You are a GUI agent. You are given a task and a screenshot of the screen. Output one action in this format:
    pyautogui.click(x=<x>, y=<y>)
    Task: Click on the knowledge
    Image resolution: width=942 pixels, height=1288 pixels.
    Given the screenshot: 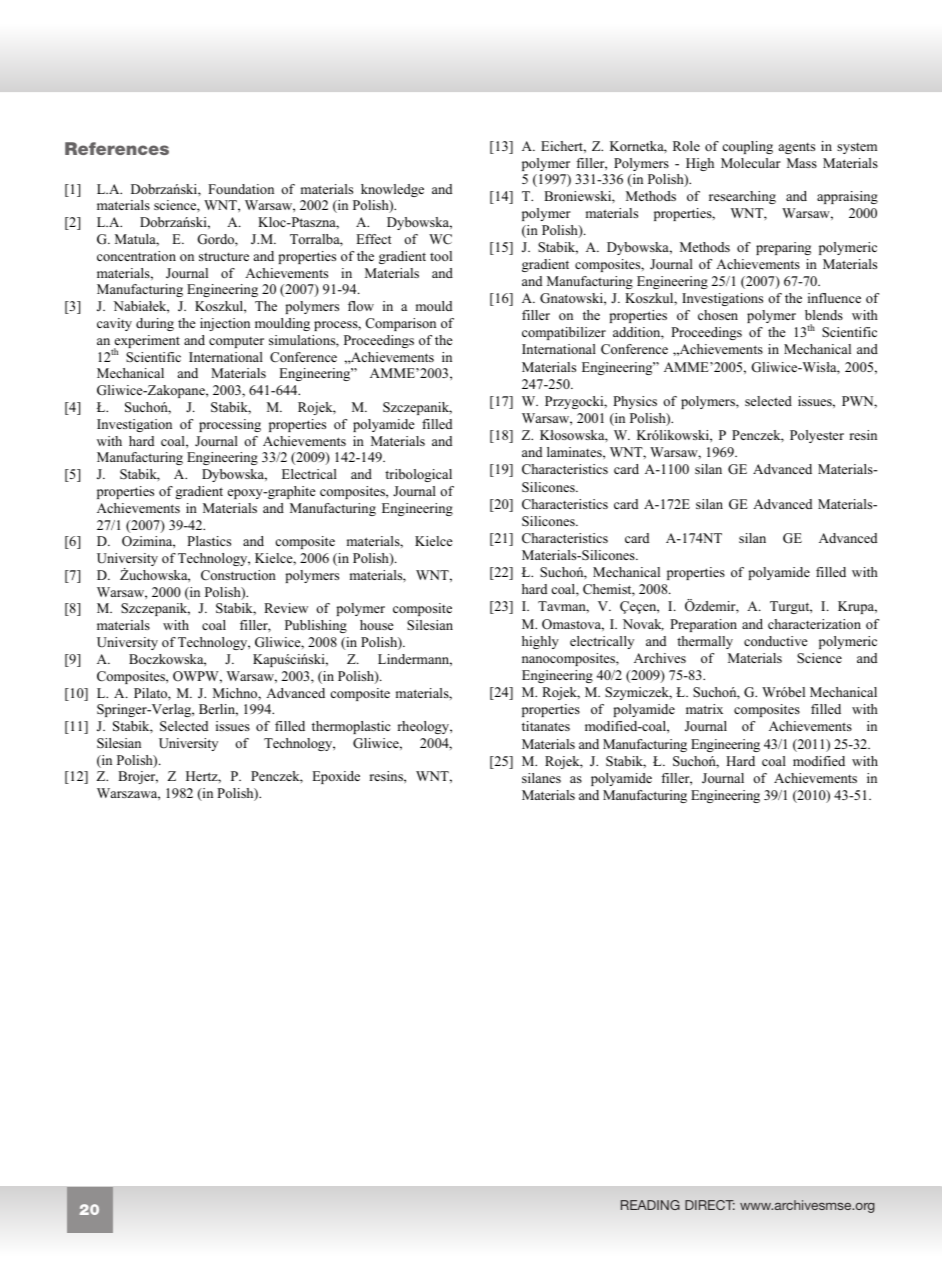 What is the action you would take?
    pyautogui.click(x=392, y=190)
